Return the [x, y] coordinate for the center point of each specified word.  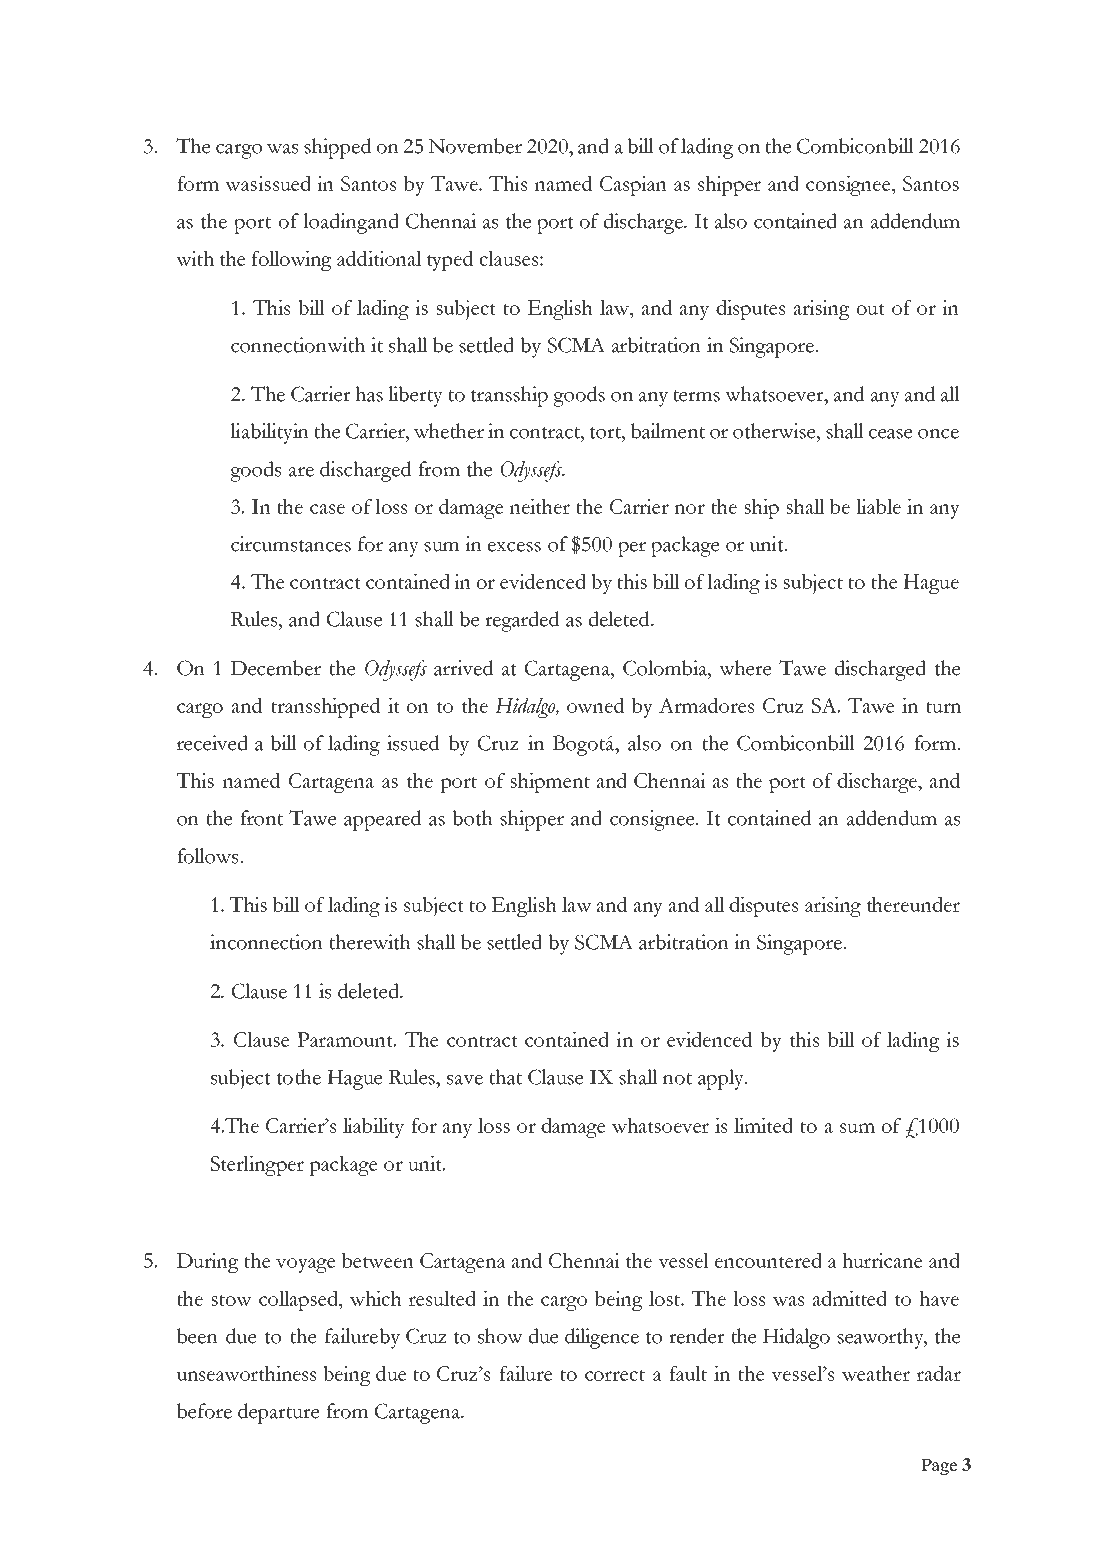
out [871, 309]
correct [615, 1375]
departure [278, 1413]
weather [876, 1373]
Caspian [633, 186]
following [291, 261]
